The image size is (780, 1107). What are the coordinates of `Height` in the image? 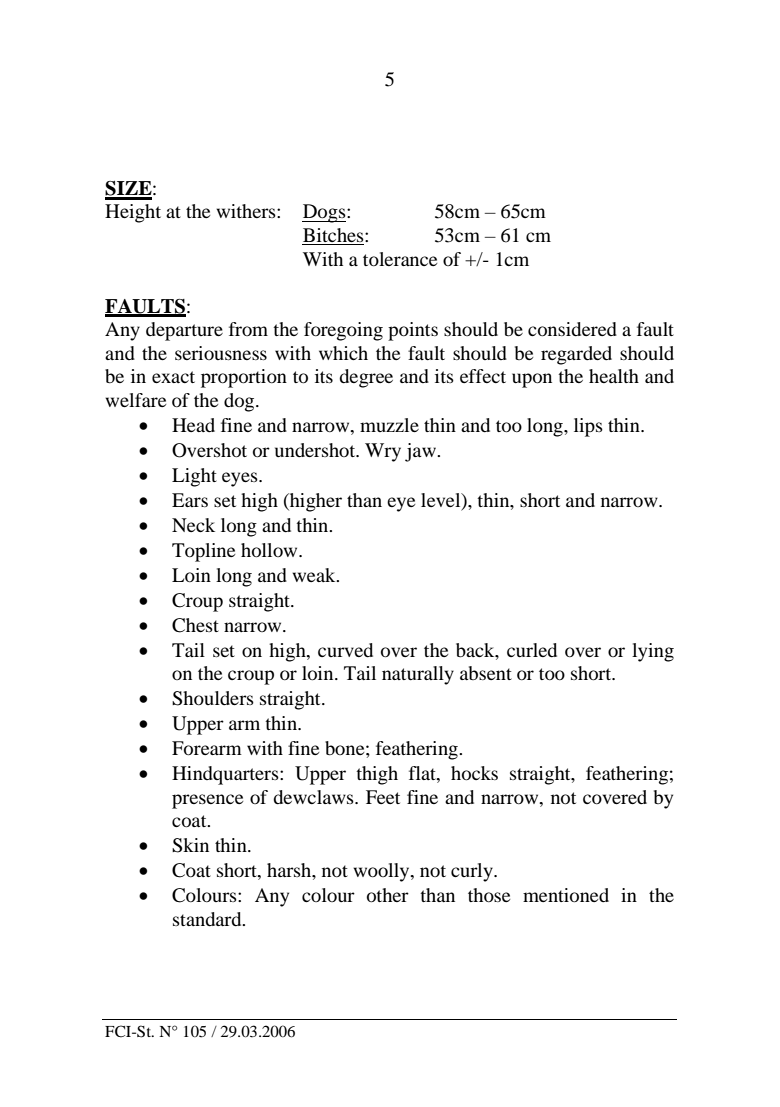 It's located at (133, 213).
